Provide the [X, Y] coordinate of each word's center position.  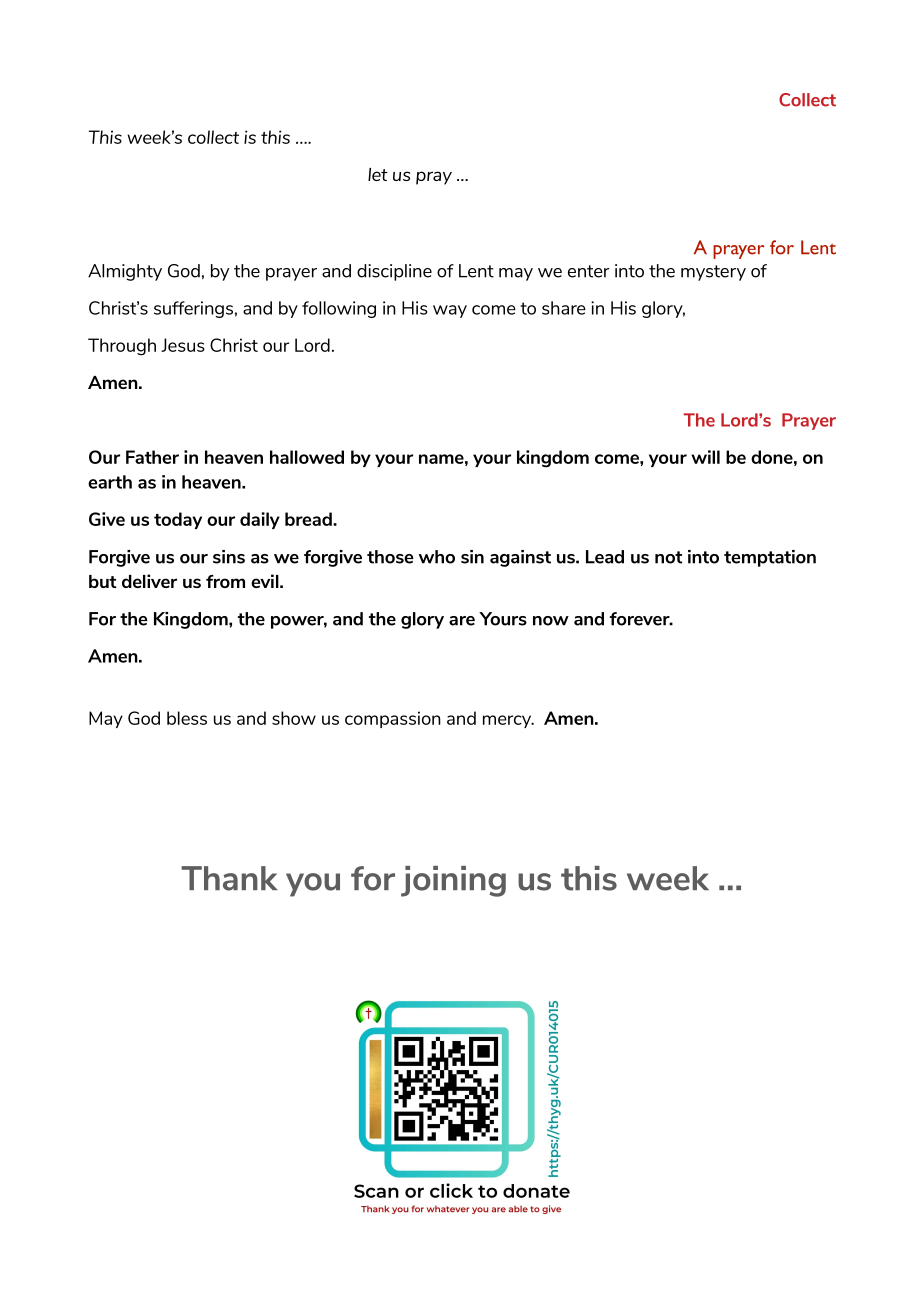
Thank [229, 878]
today [178, 520]
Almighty [125, 272]
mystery [713, 273]
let [378, 174]
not [668, 557]
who [437, 557]
